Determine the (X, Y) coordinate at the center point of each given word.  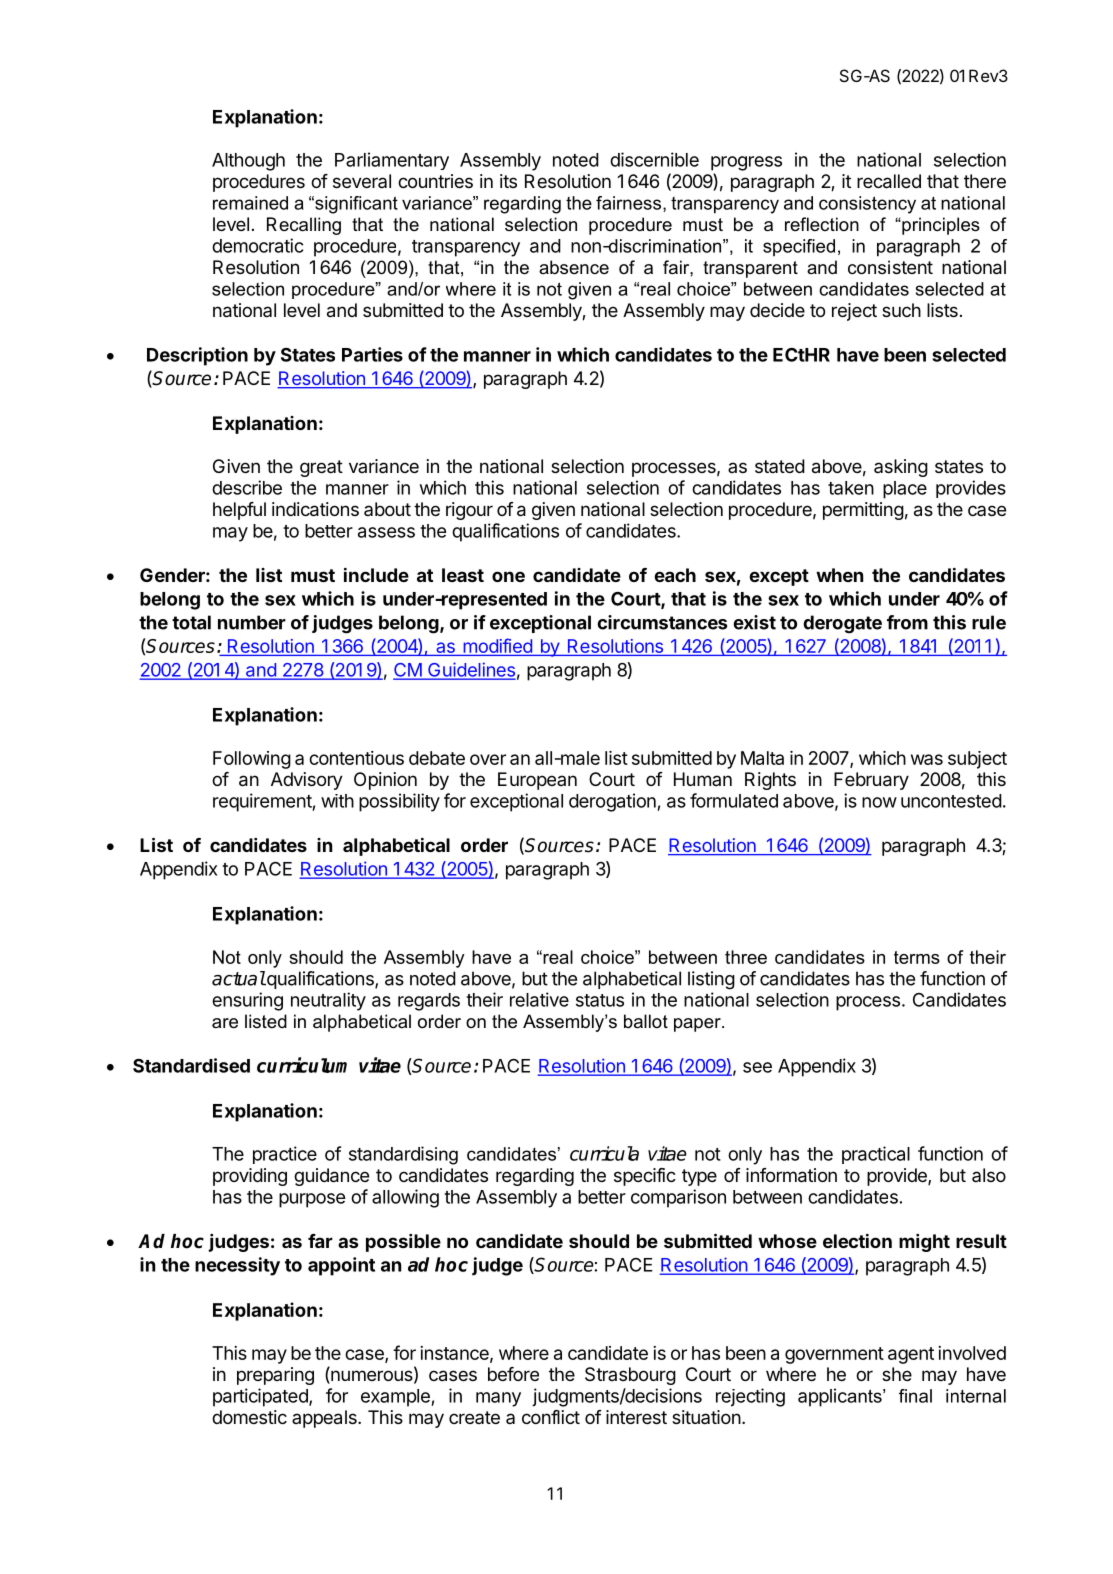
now (879, 802)
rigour (469, 511)
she (897, 1374)
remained (250, 203)
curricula (604, 1153)
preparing (275, 1376)
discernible (654, 159)
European (537, 781)
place (905, 490)
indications (315, 509)
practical (876, 1155)
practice (285, 1155)
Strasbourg (630, 1376)
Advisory (307, 781)
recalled (889, 181)
